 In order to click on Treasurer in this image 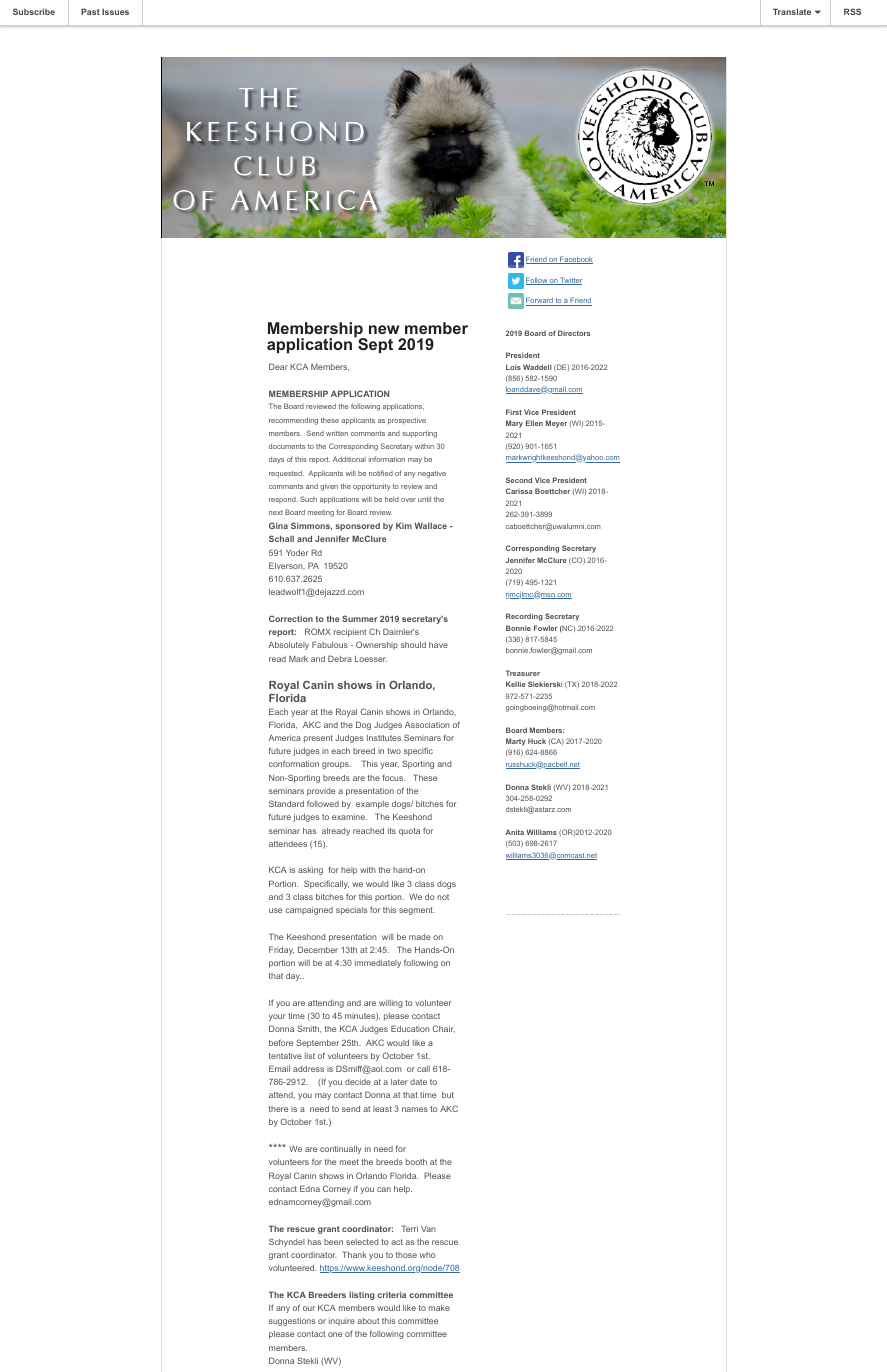, I will do `click(523, 673)`.
